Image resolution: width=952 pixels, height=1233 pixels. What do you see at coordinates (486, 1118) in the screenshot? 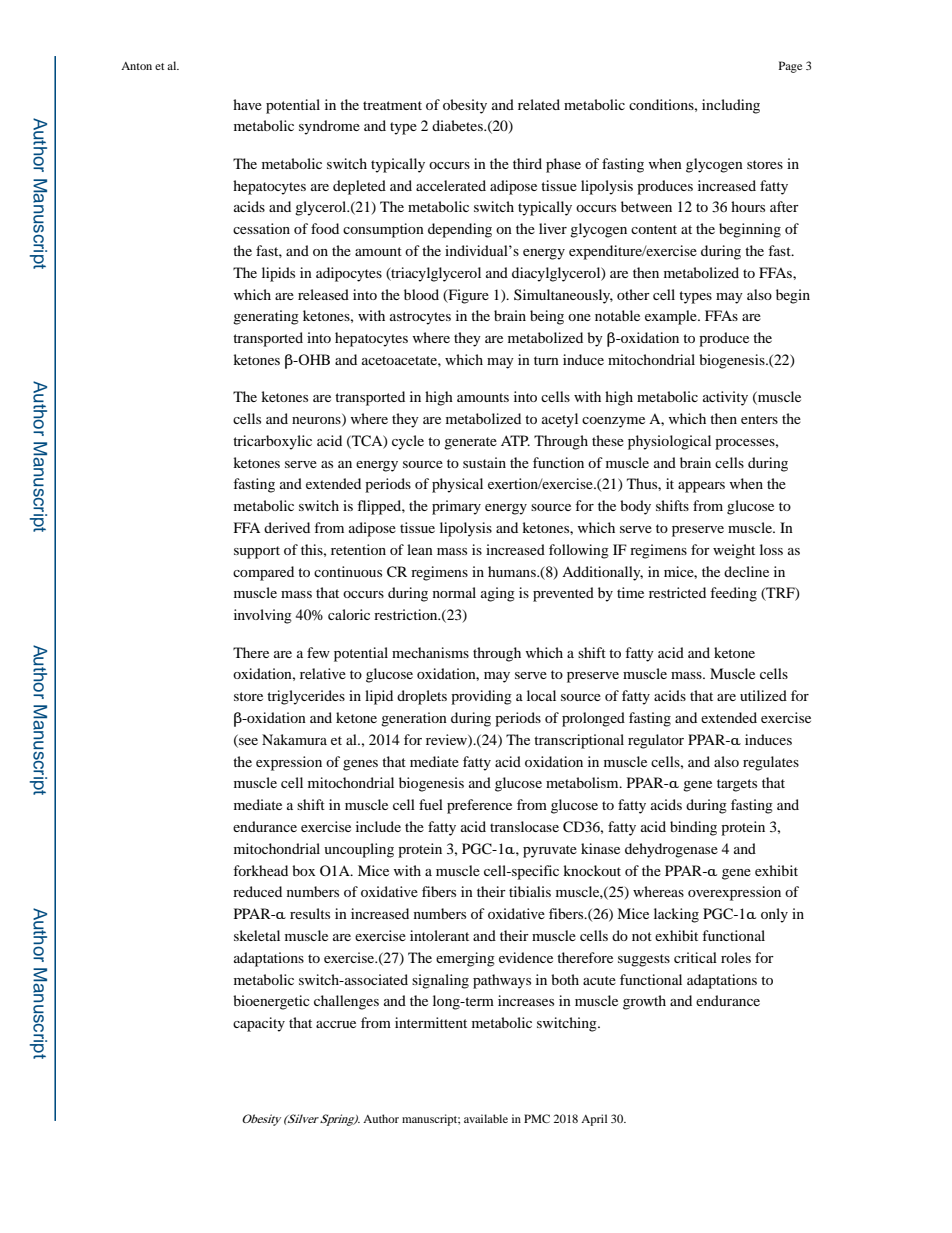
I see `available` at bounding box center [486, 1118].
